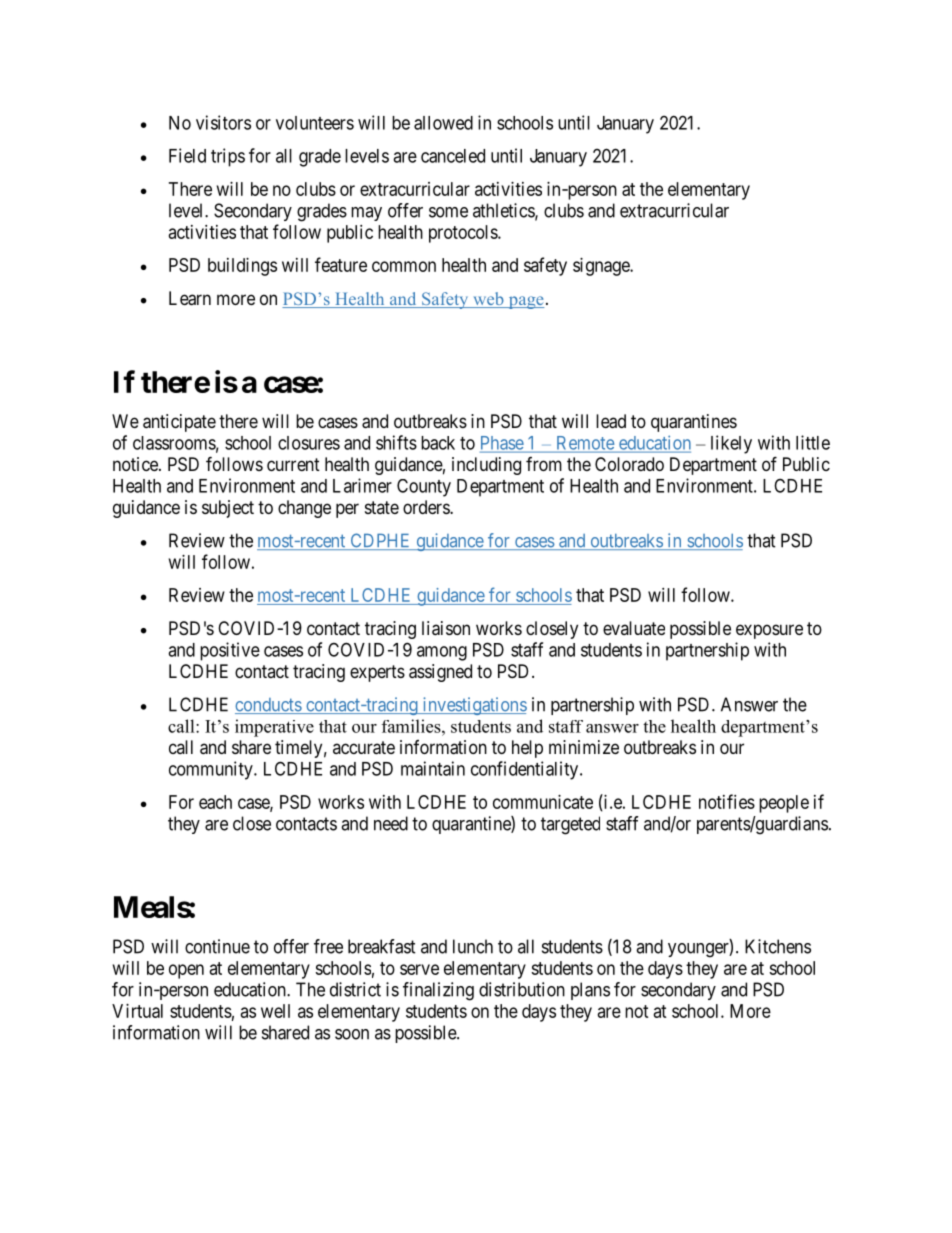 The height and width of the screenshot is (1233, 952). Describe the element at coordinates (778, 946) in the screenshot. I see `Kitchens` at that location.
